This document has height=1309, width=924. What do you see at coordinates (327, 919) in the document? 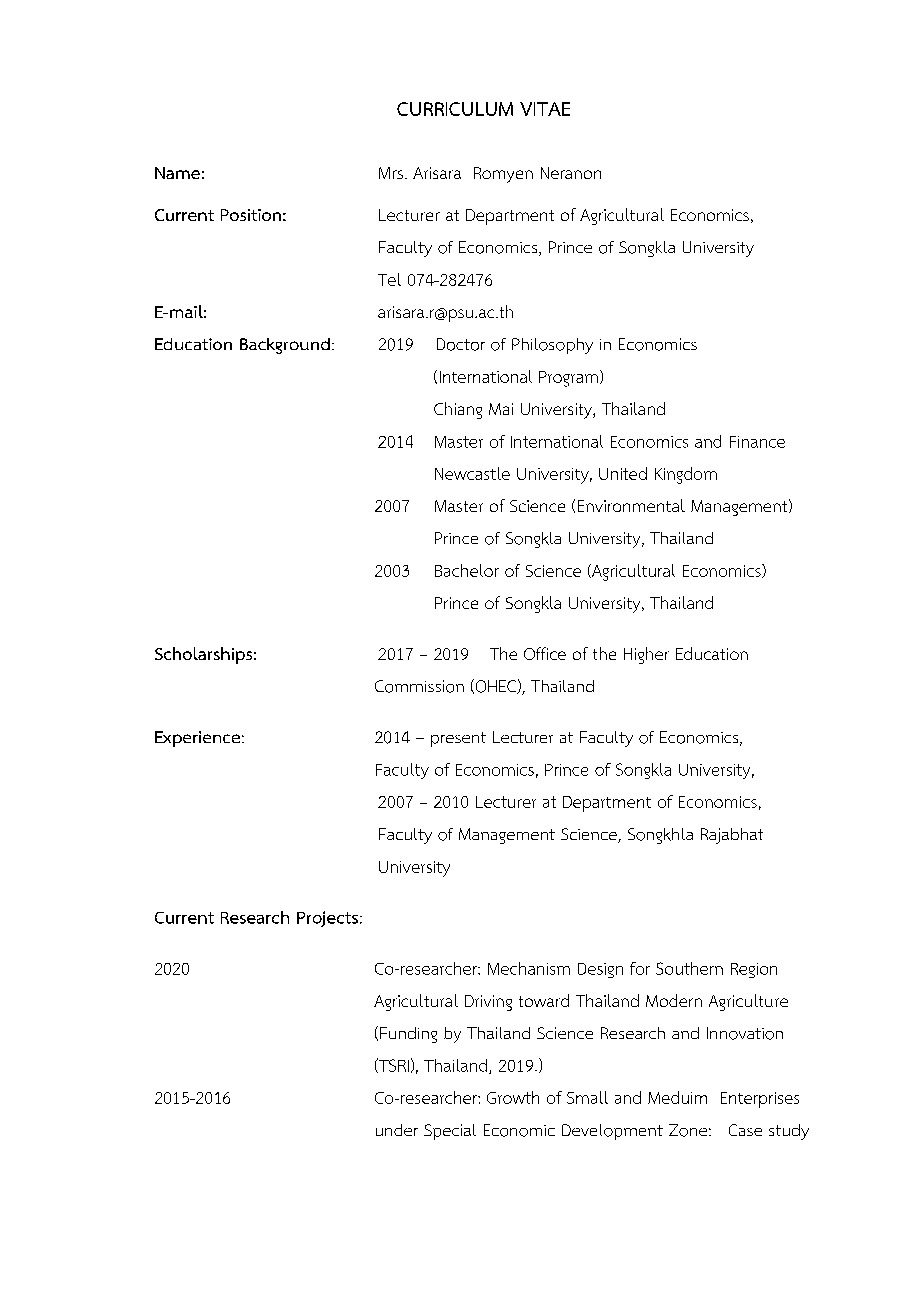
I see `Projects` at bounding box center [327, 919].
